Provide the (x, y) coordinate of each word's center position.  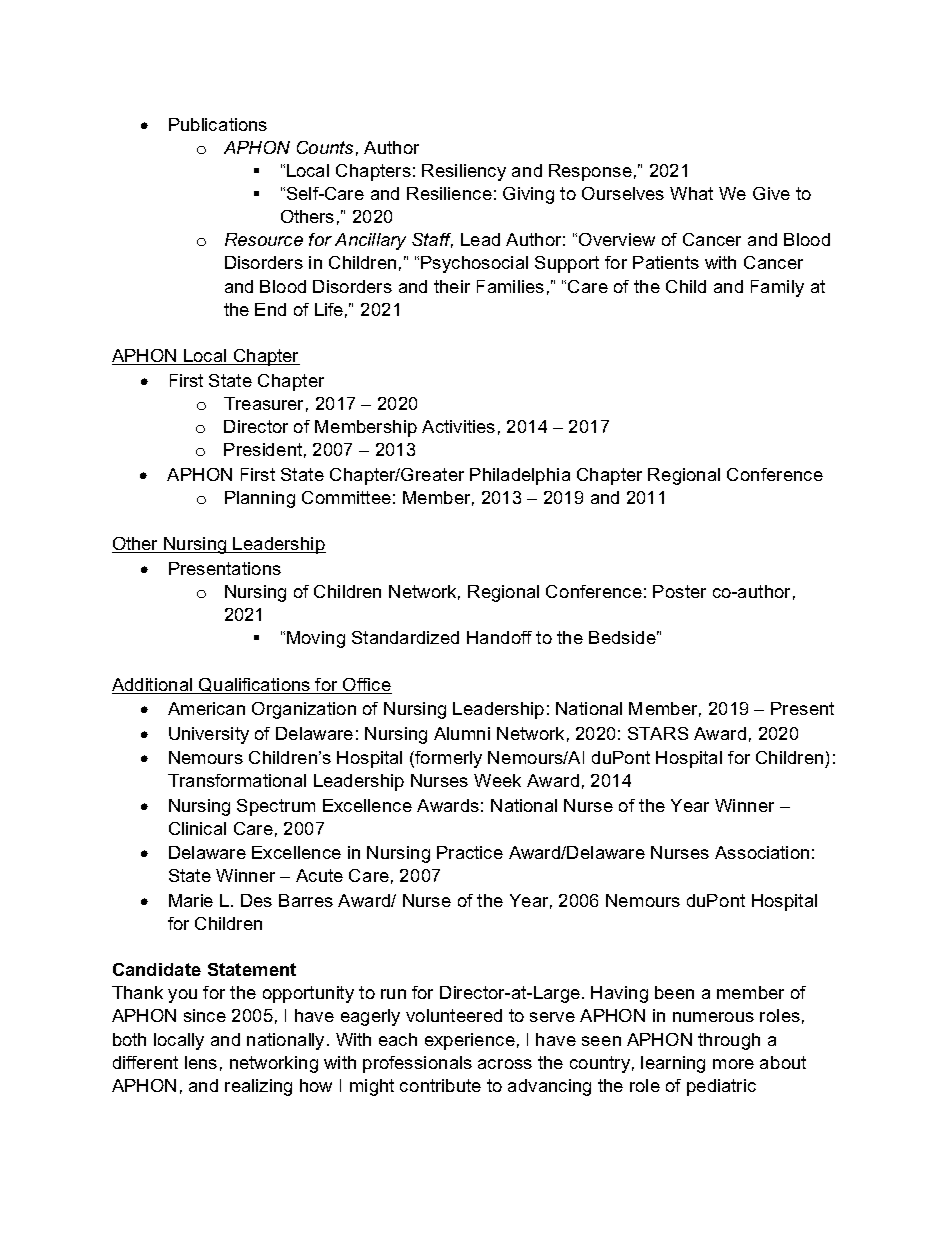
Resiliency (464, 172)
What (691, 193)
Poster (679, 591)
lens (201, 1062)
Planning (260, 499)
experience (470, 1041)
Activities (458, 426)
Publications (218, 124)
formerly (447, 759)
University (209, 735)
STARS (658, 733)
